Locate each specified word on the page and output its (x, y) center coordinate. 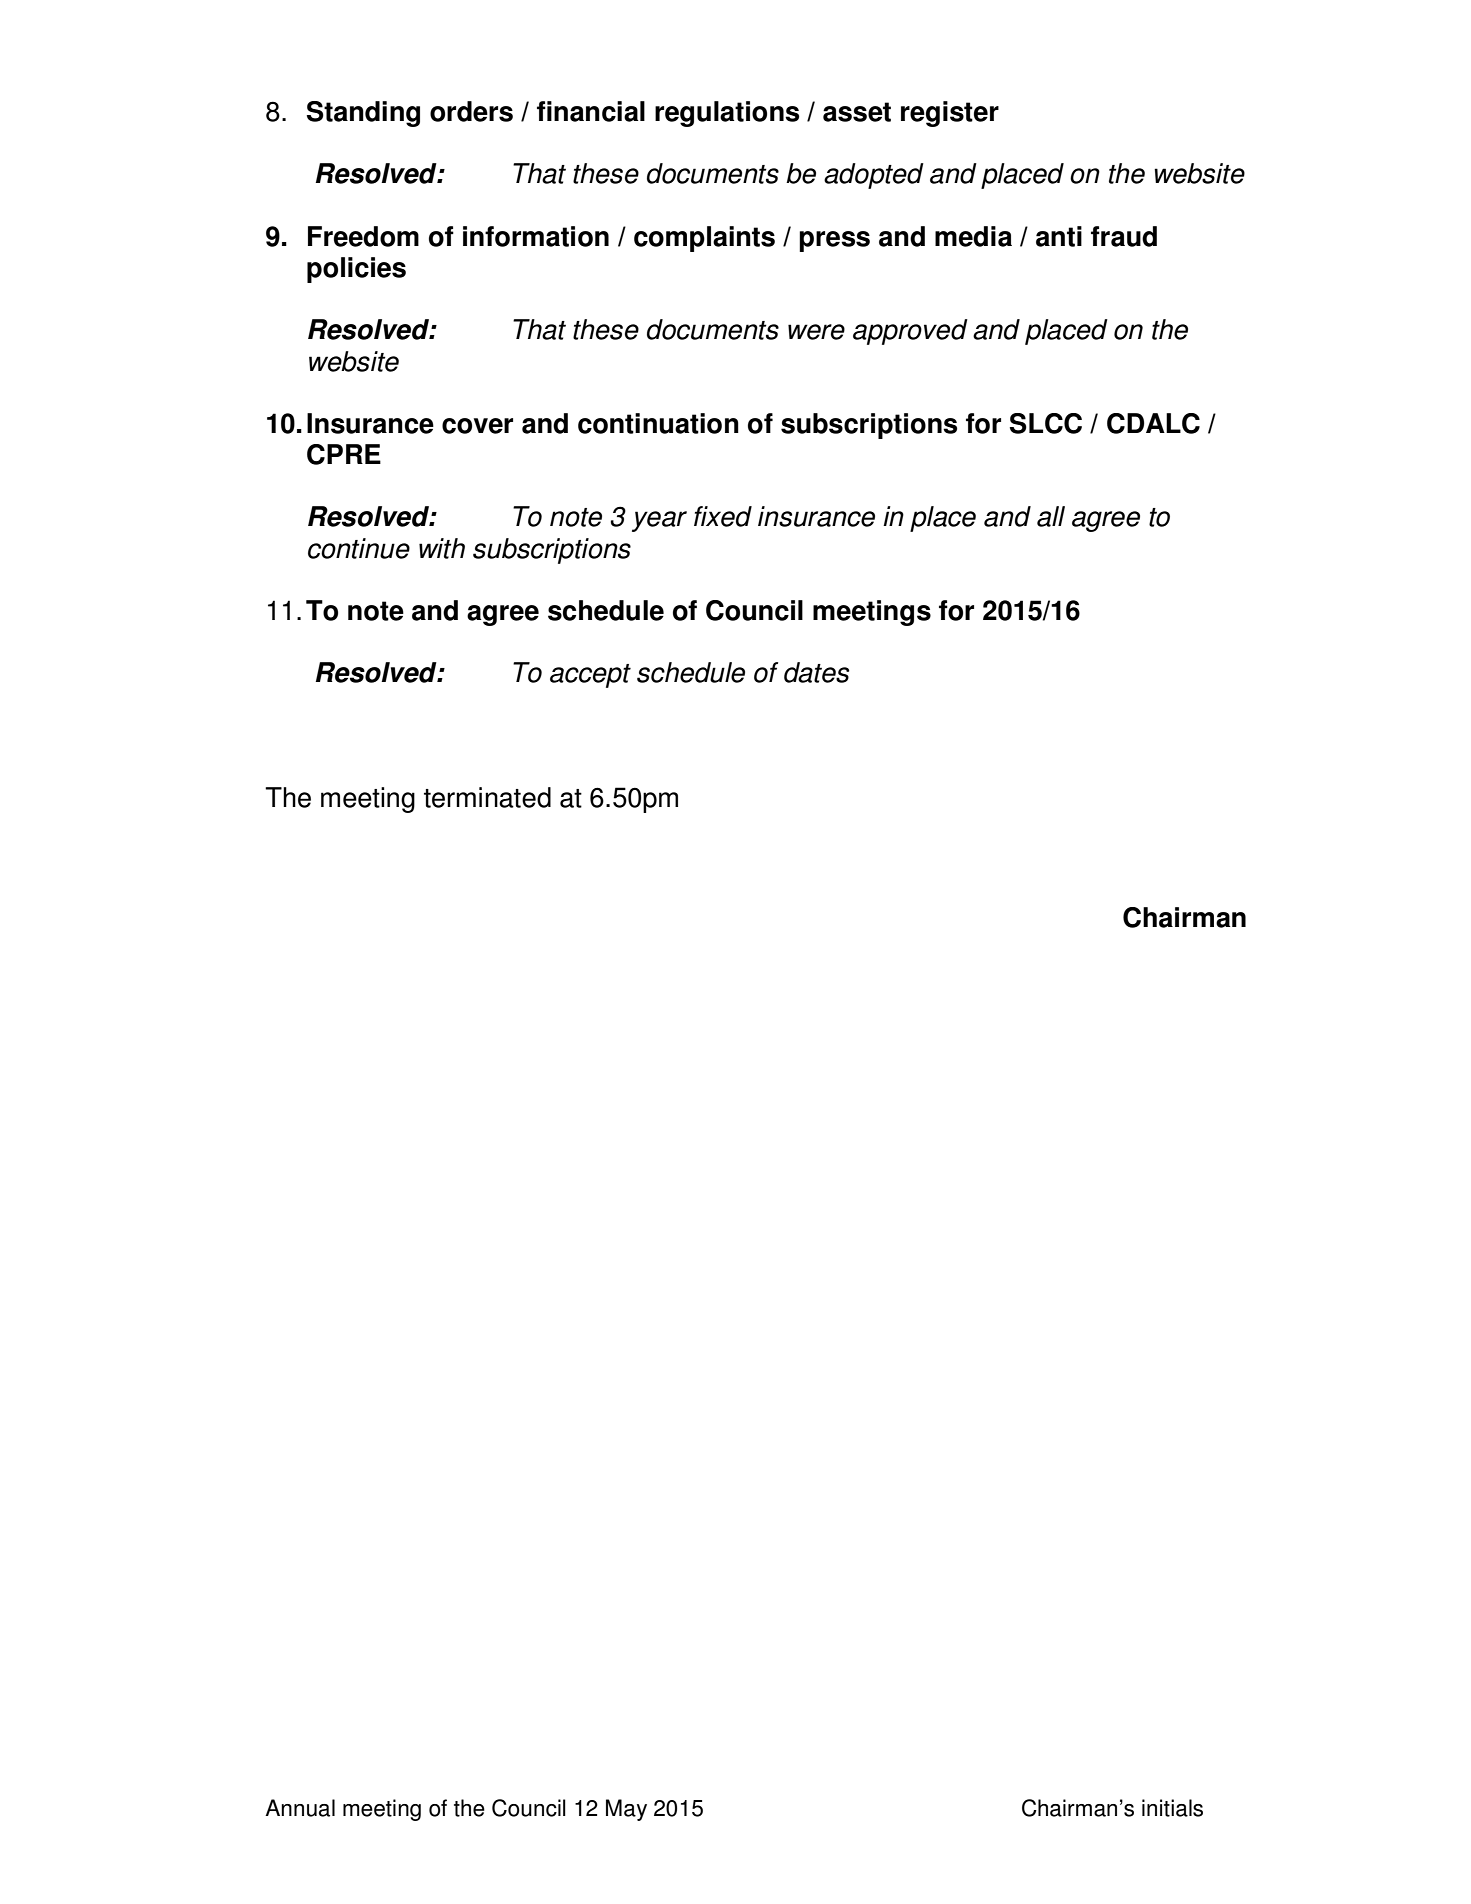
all (1051, 516)
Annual (300, 1808)
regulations (727, 114)
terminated (487, 797)
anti (1059, 236)
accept (590, 676)
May (626, 1810)
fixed (723, 516)
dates (816, 672)
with (442, 548)
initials (1172, 1808)
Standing (363, 114)
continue (359, 548)
